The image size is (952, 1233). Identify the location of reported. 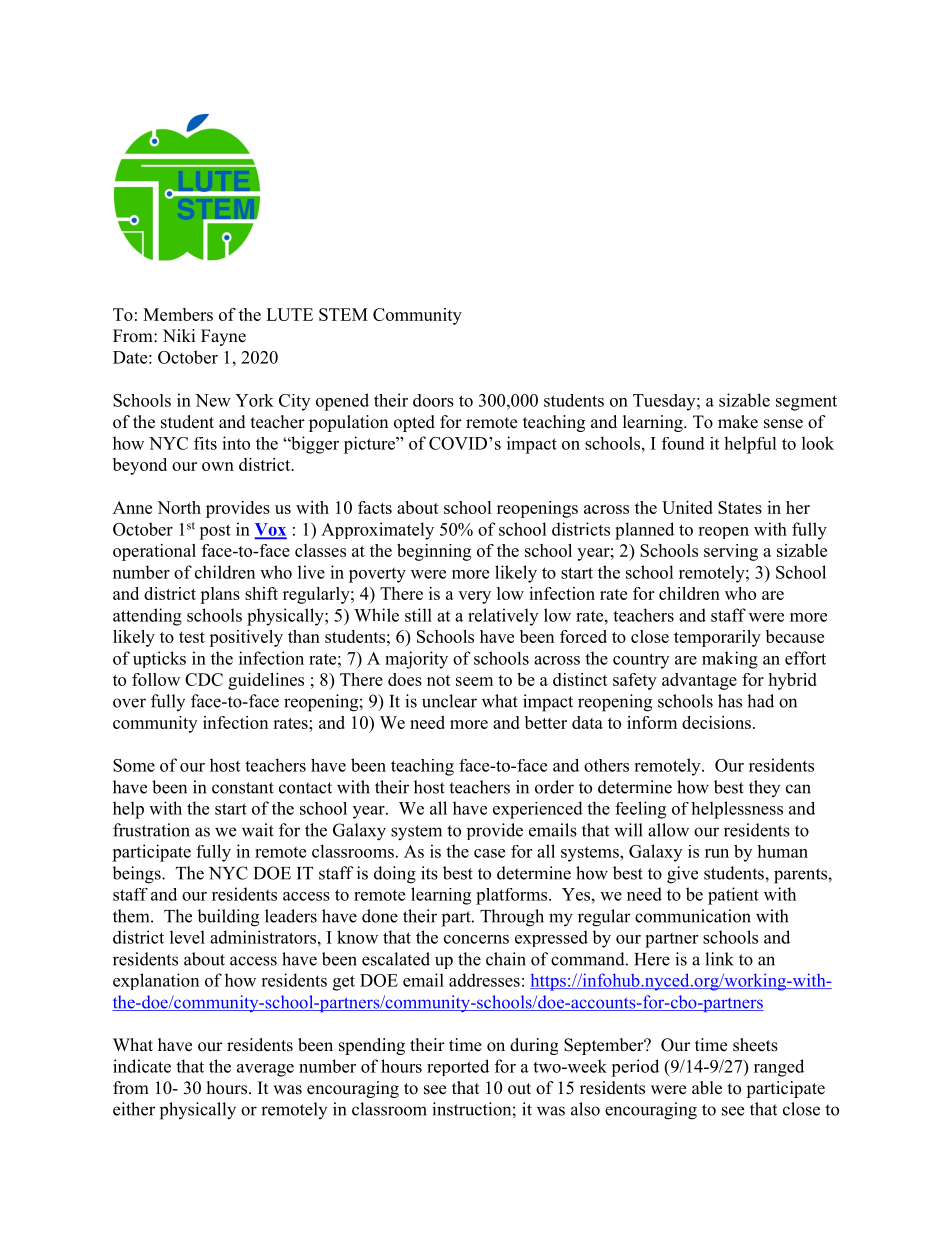
(458, 1067).
